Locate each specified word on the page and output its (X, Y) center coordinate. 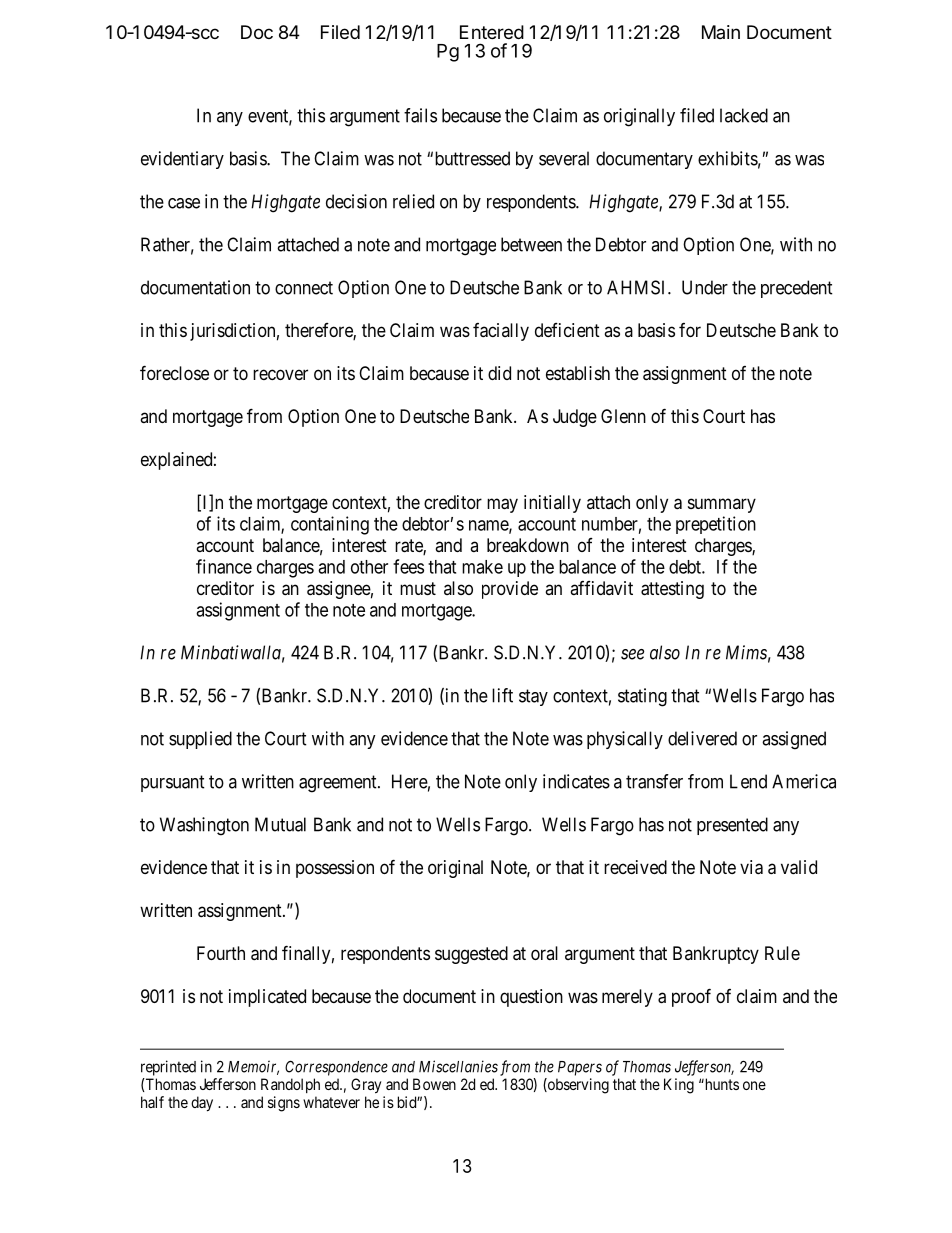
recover (280, 374)
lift (502, 695)
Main (721, 32)
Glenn (623, 416)
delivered (702, 738)
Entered (492, 32)
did (499, 373)
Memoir (253, 1067)
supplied (200, 740)
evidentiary (182, 160)
